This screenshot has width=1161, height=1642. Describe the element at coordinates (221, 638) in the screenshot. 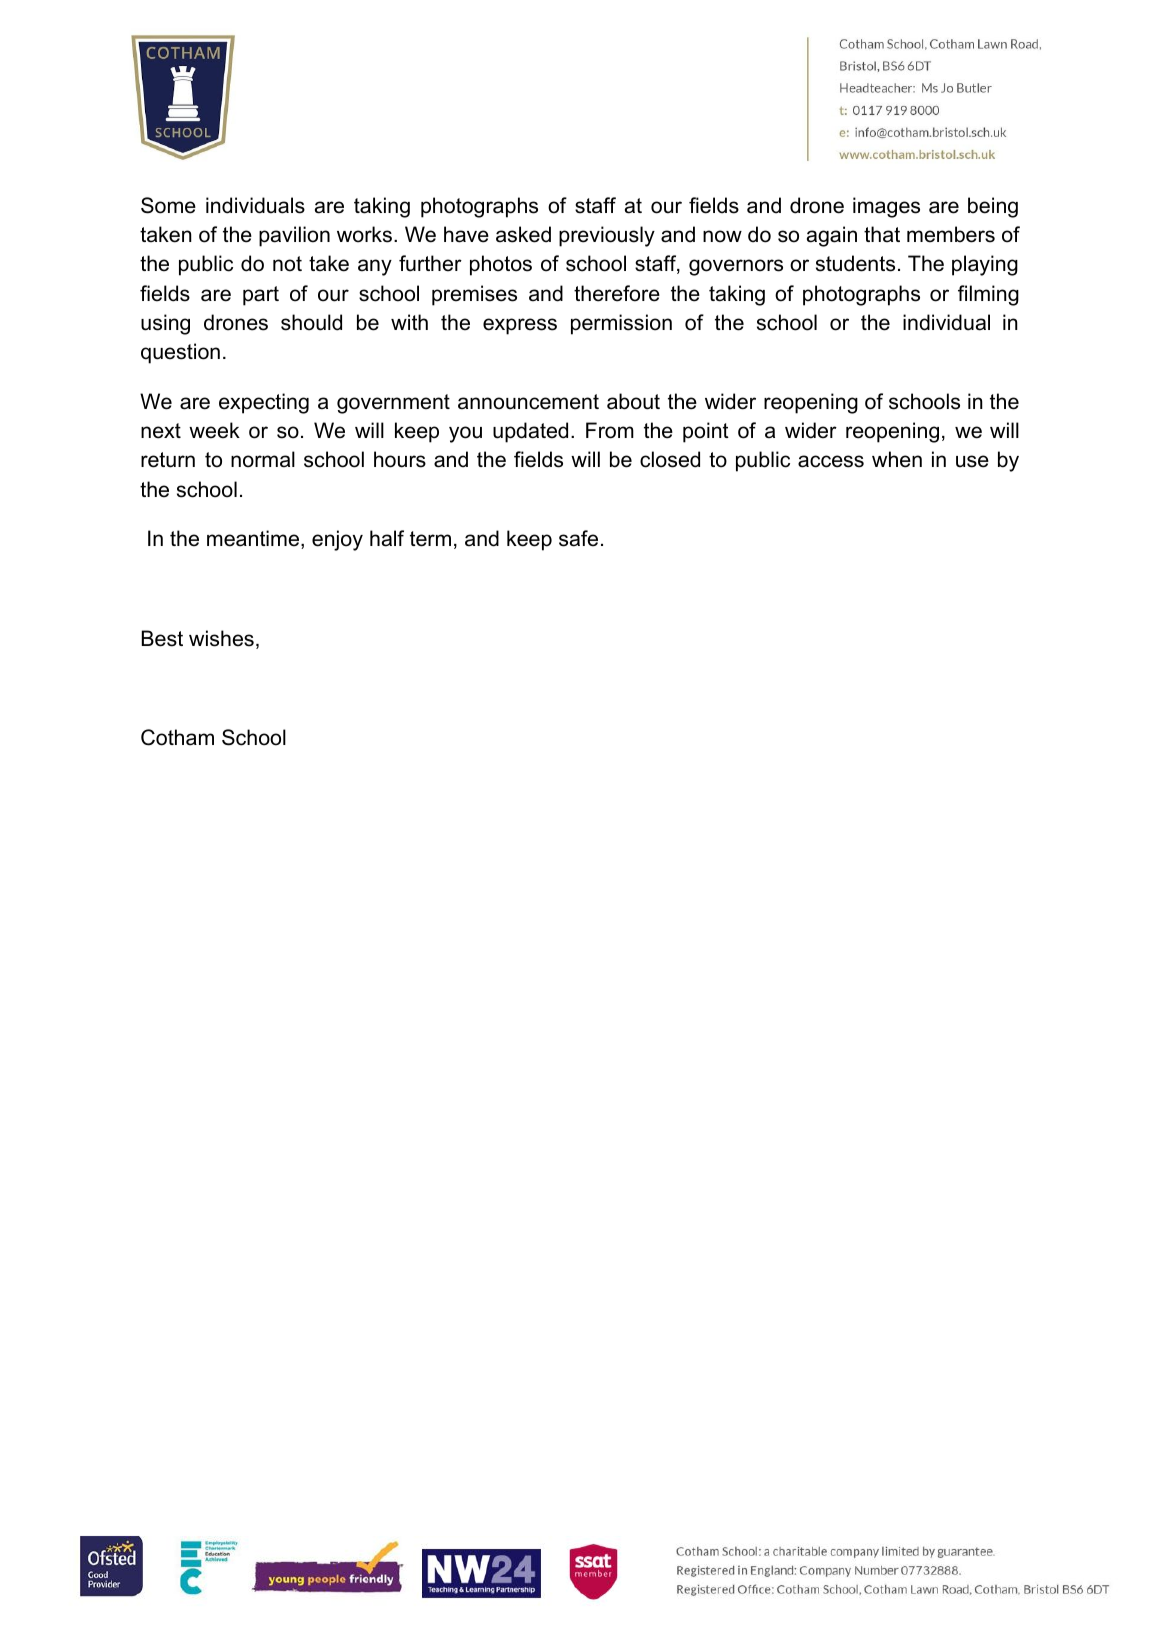

I see `wishes` at that location.
